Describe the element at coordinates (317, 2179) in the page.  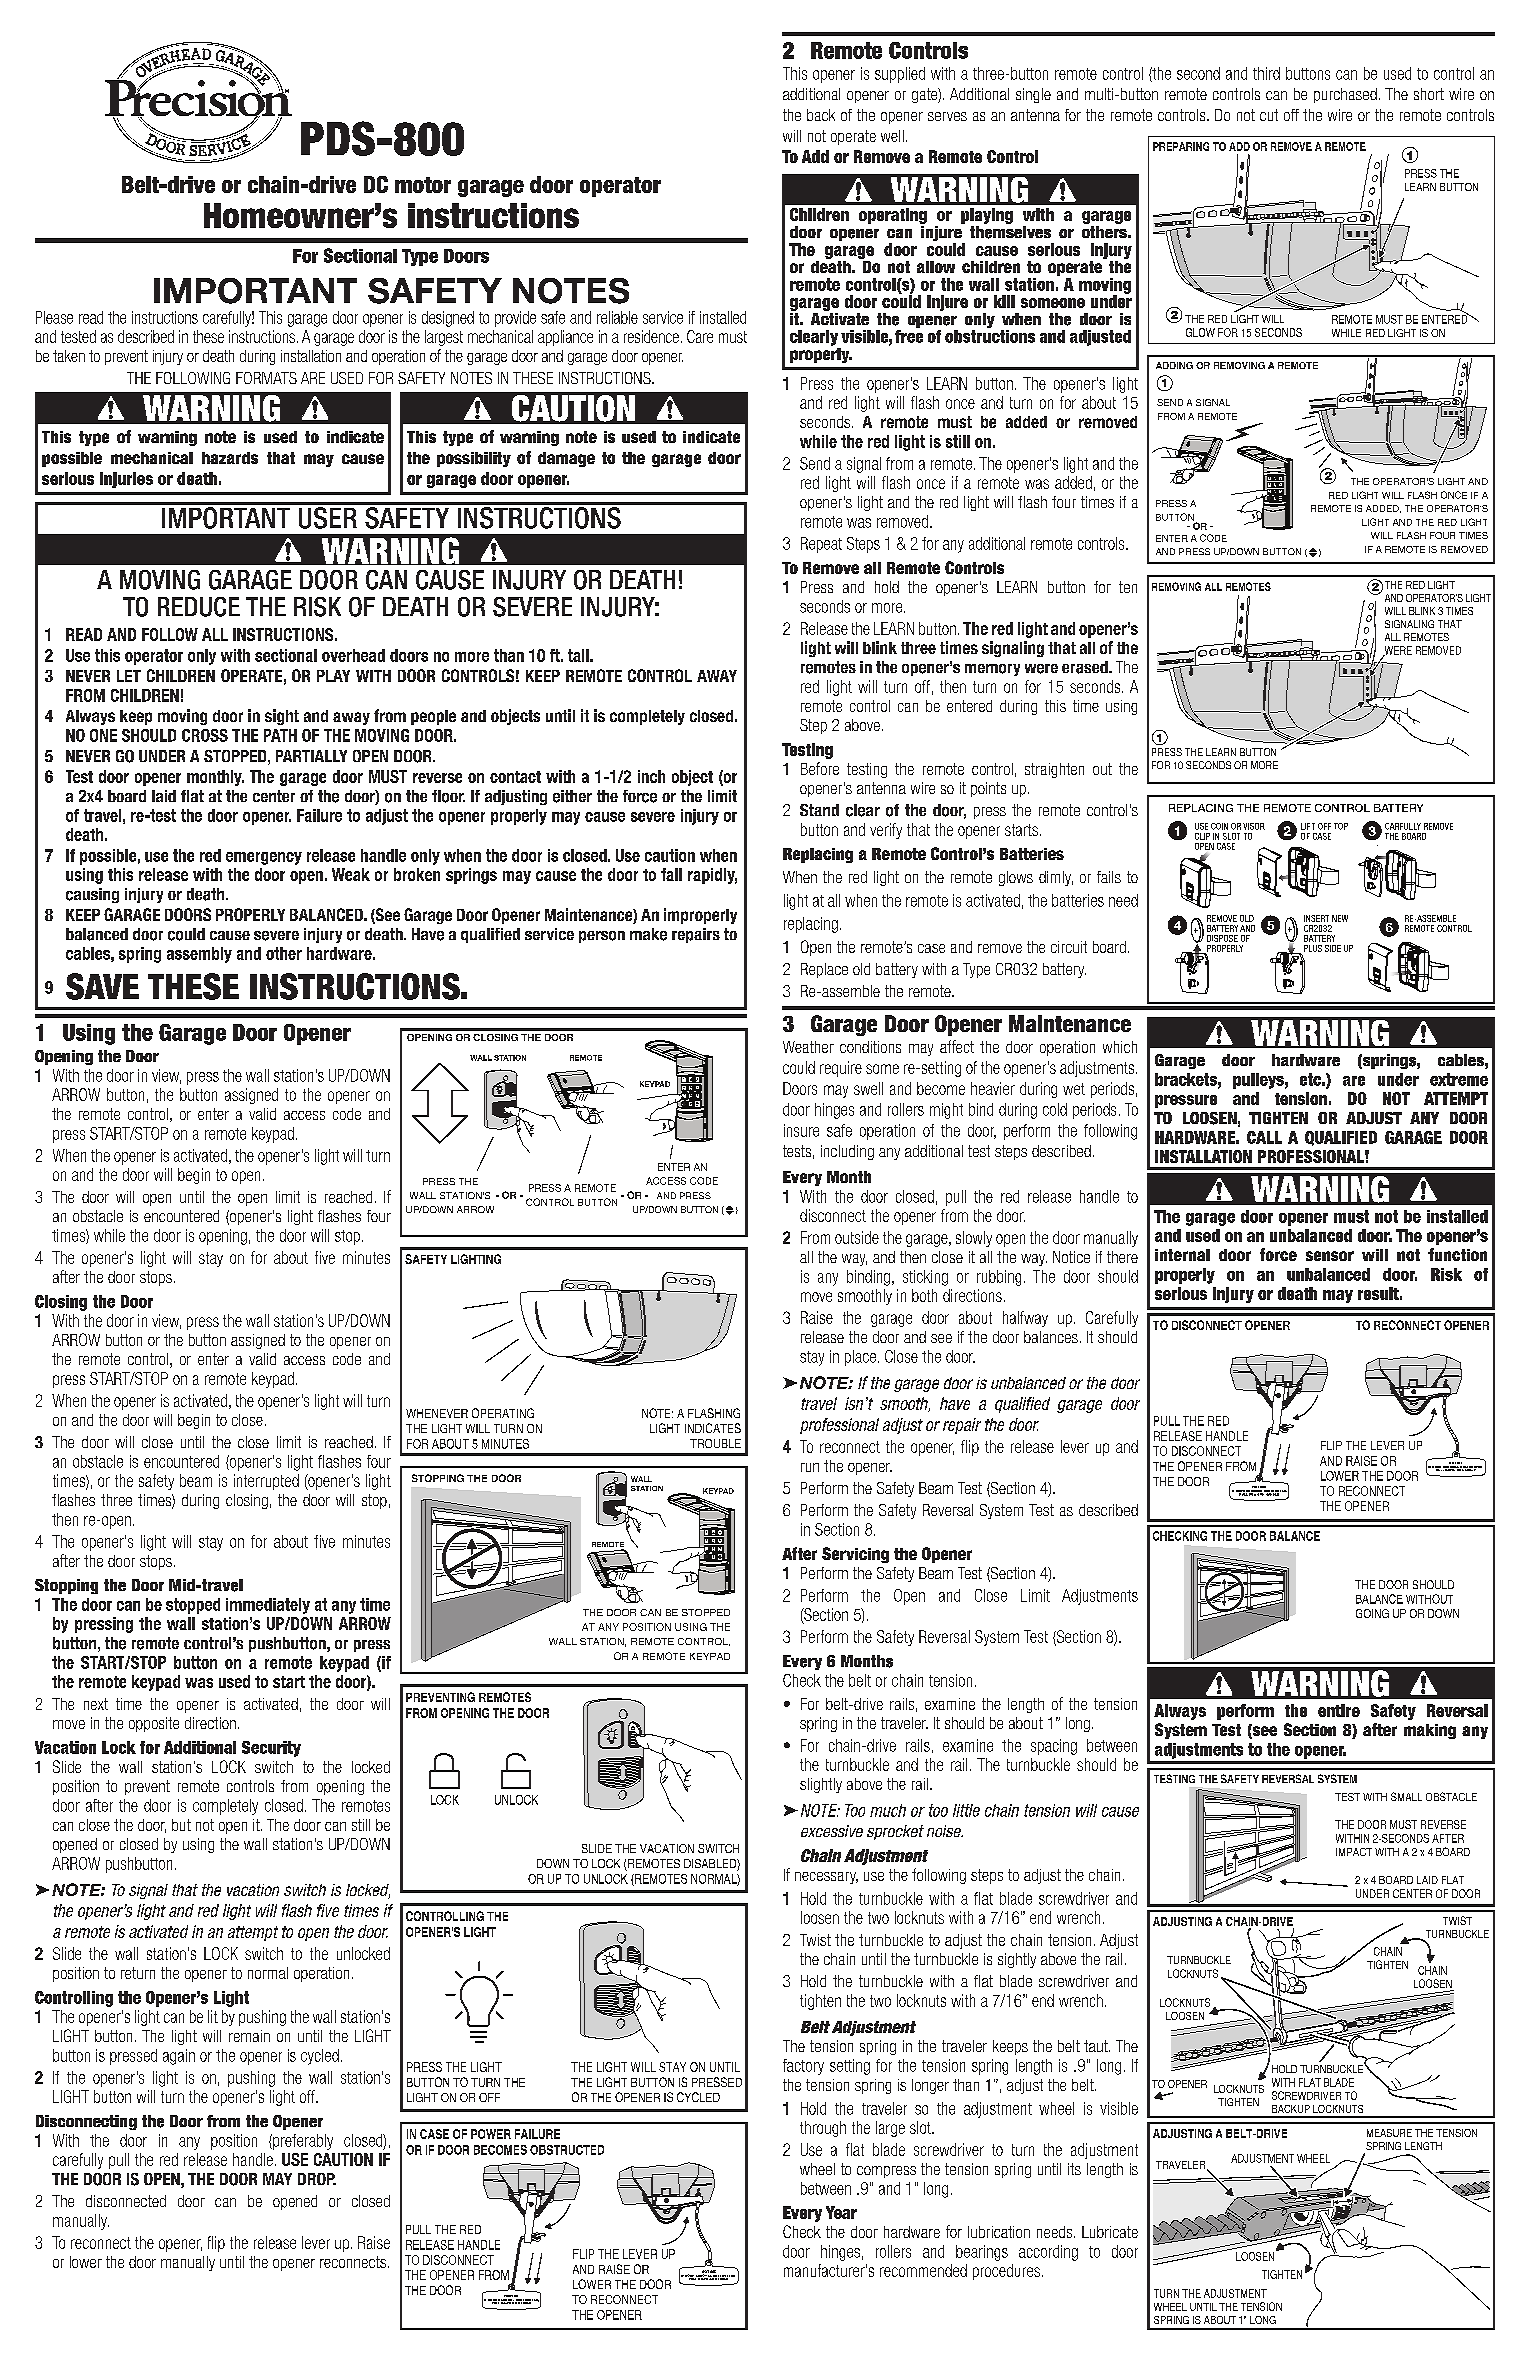
I see `DROP` at that location.
